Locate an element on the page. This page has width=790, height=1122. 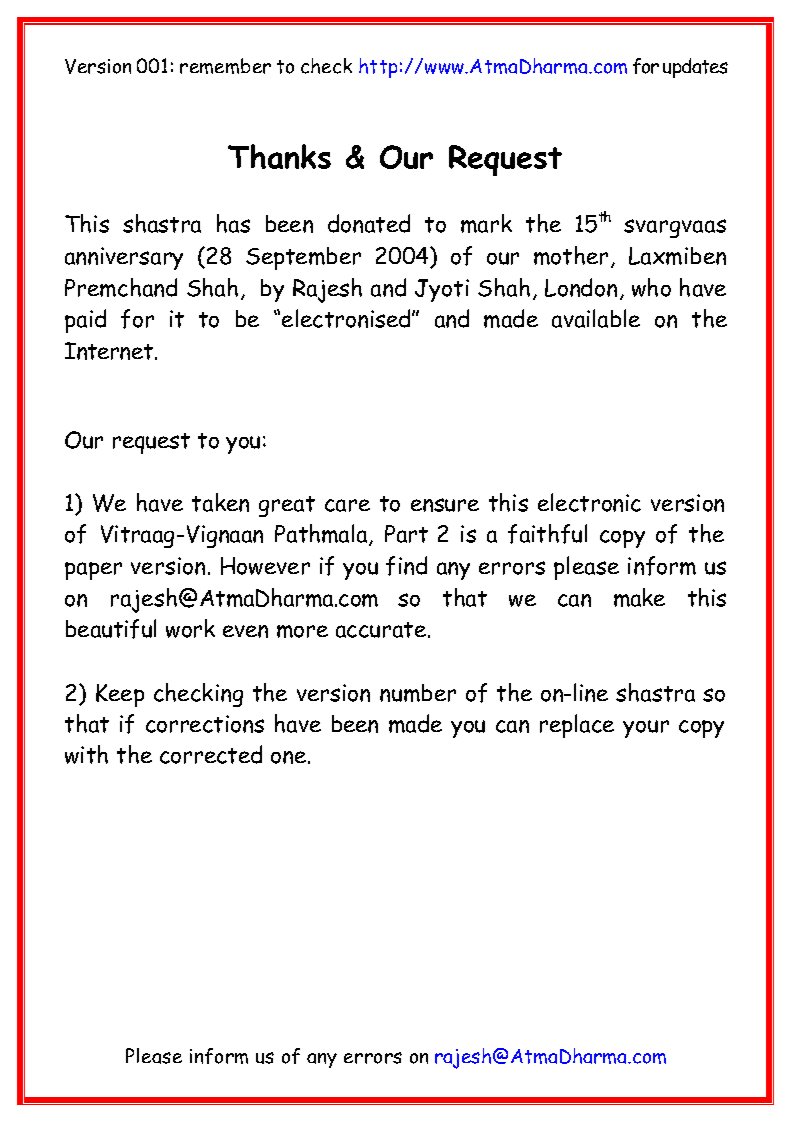
Jyoti is located at coordinates (442, 290).
